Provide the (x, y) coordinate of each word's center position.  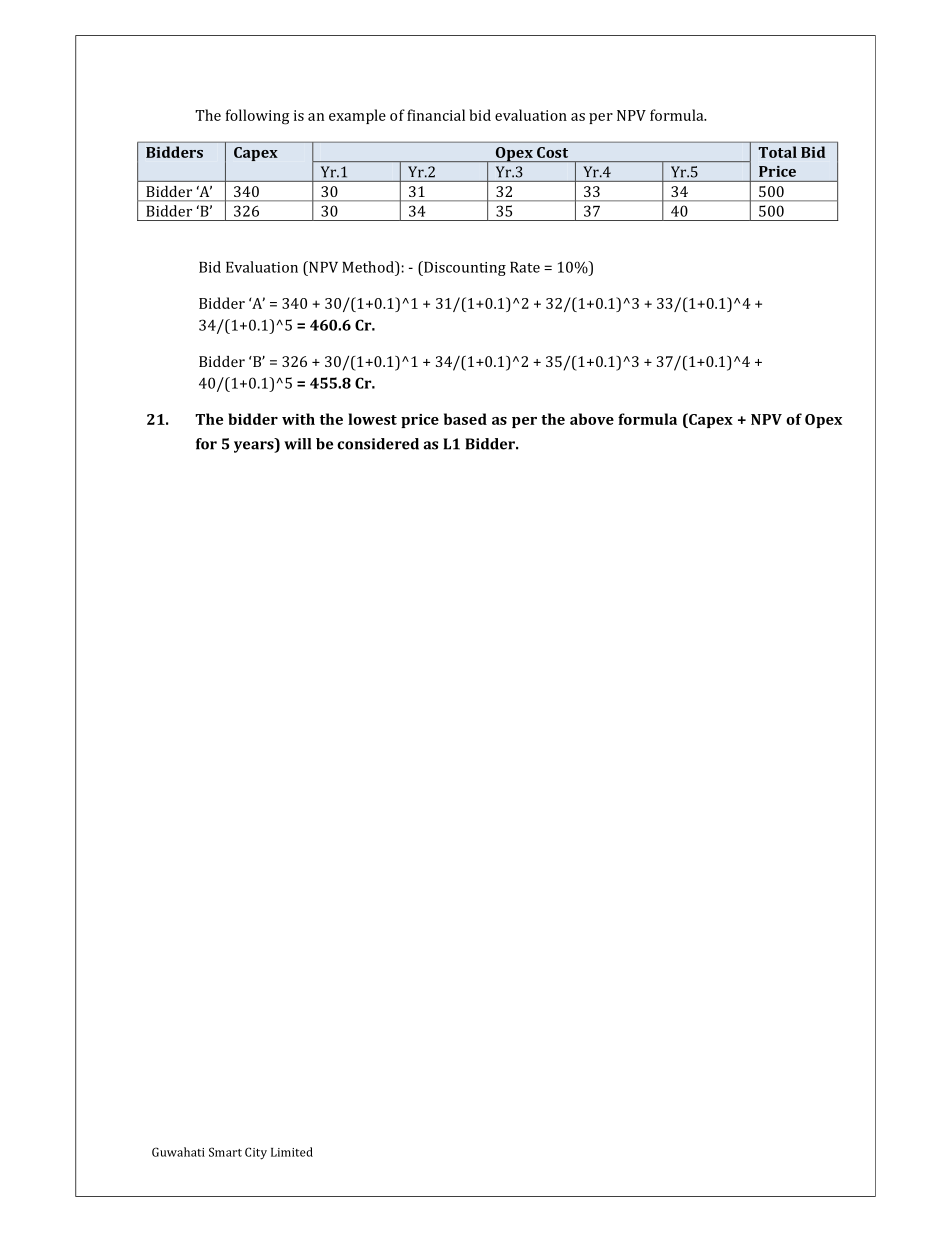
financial (436, 115)
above (592, 419)
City (256, 1153)
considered (378, 444)
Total (777, 152)
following (257, 117)
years (255, 447)
